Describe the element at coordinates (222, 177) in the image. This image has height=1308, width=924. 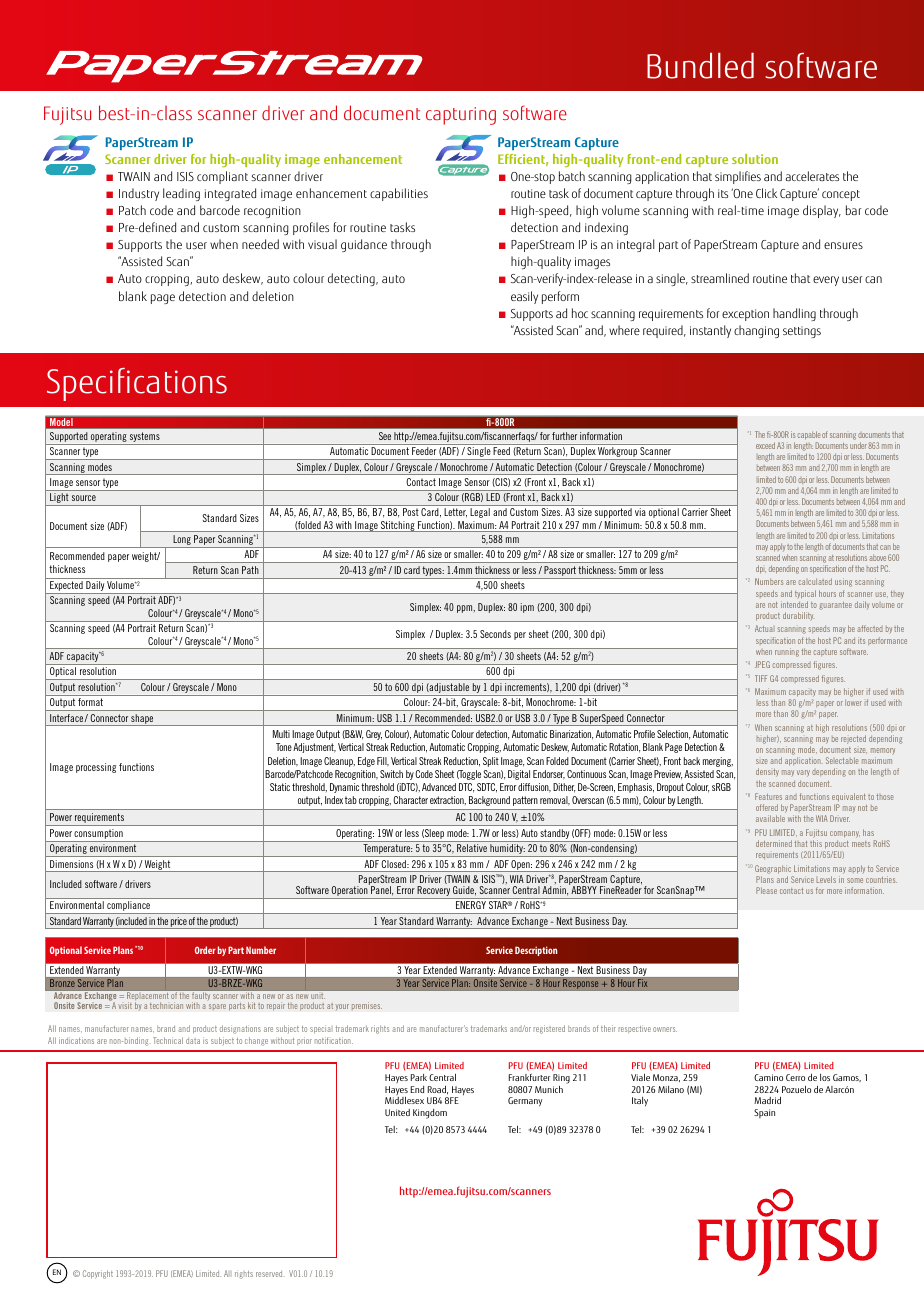
I see `compliant` at that location.
